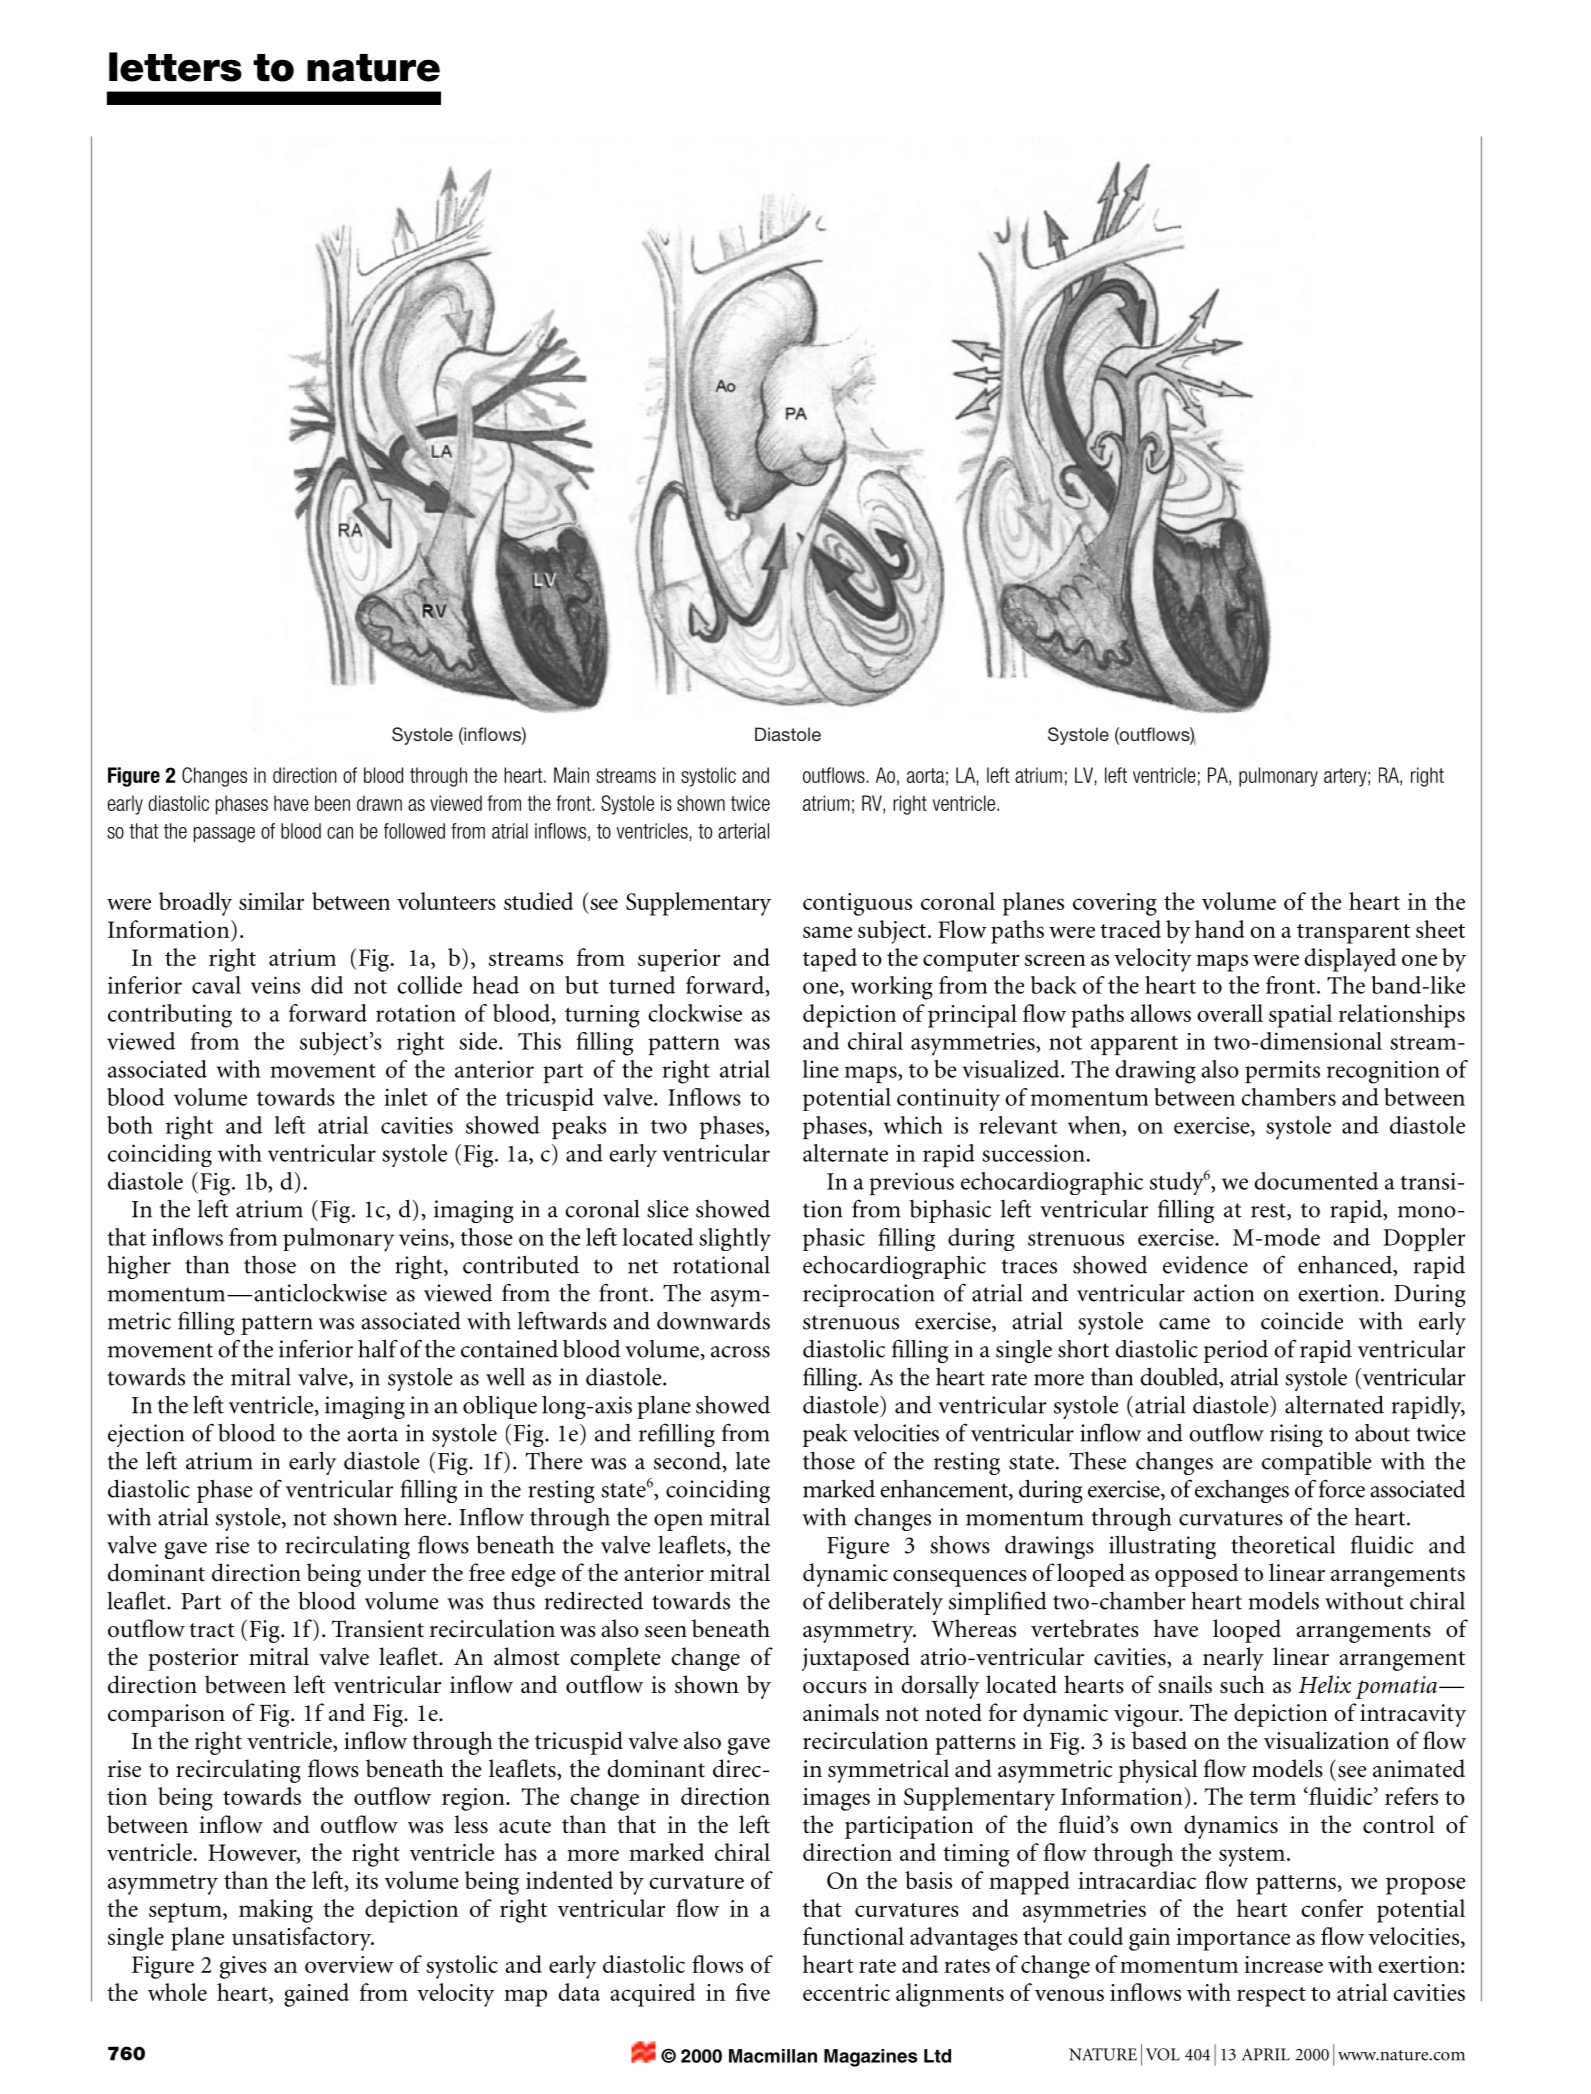 The width and height of the image is (1591, 2094). I want to click on covering, so click(1115, 904).
